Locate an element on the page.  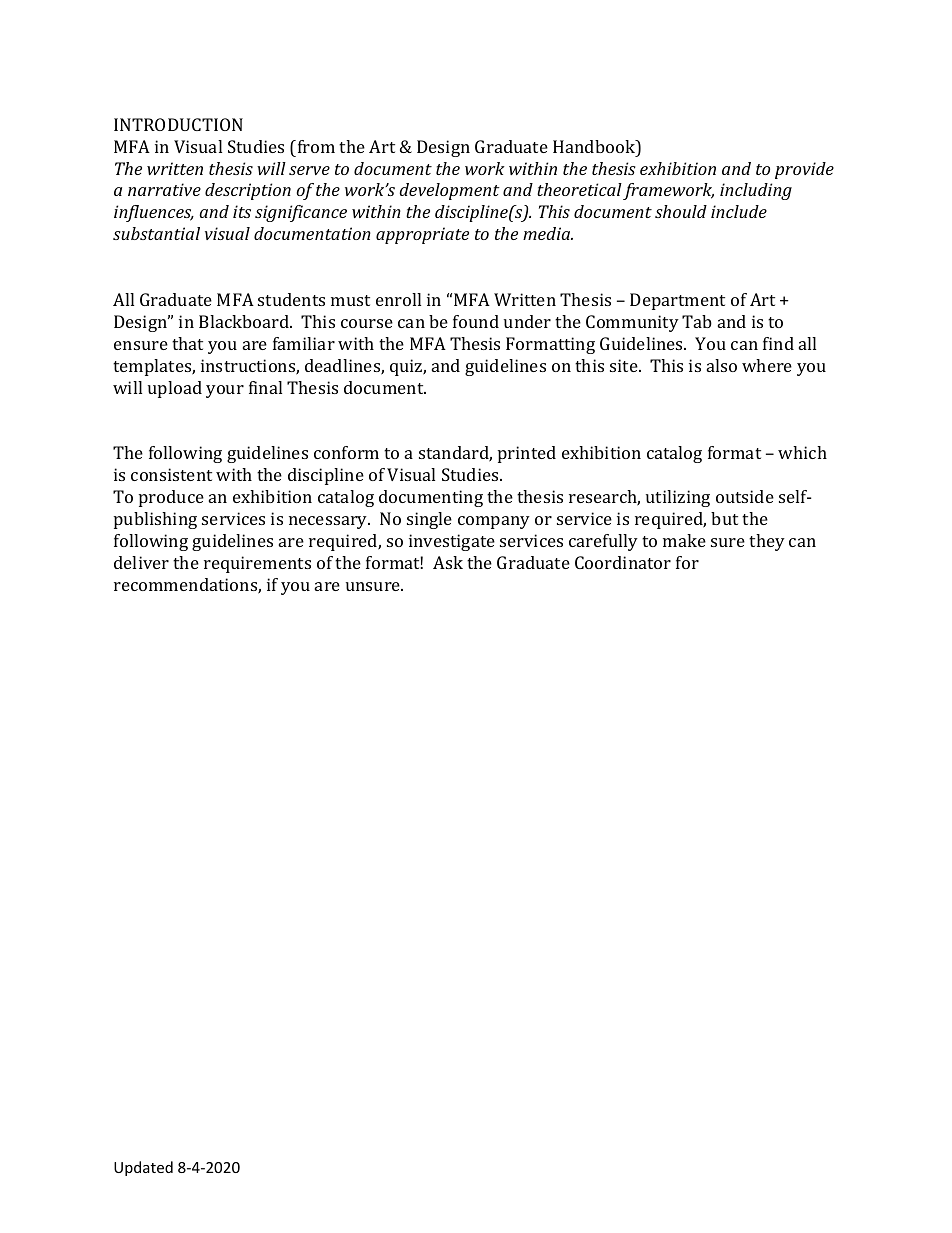
requirements is located at coordinates (257, 564).
